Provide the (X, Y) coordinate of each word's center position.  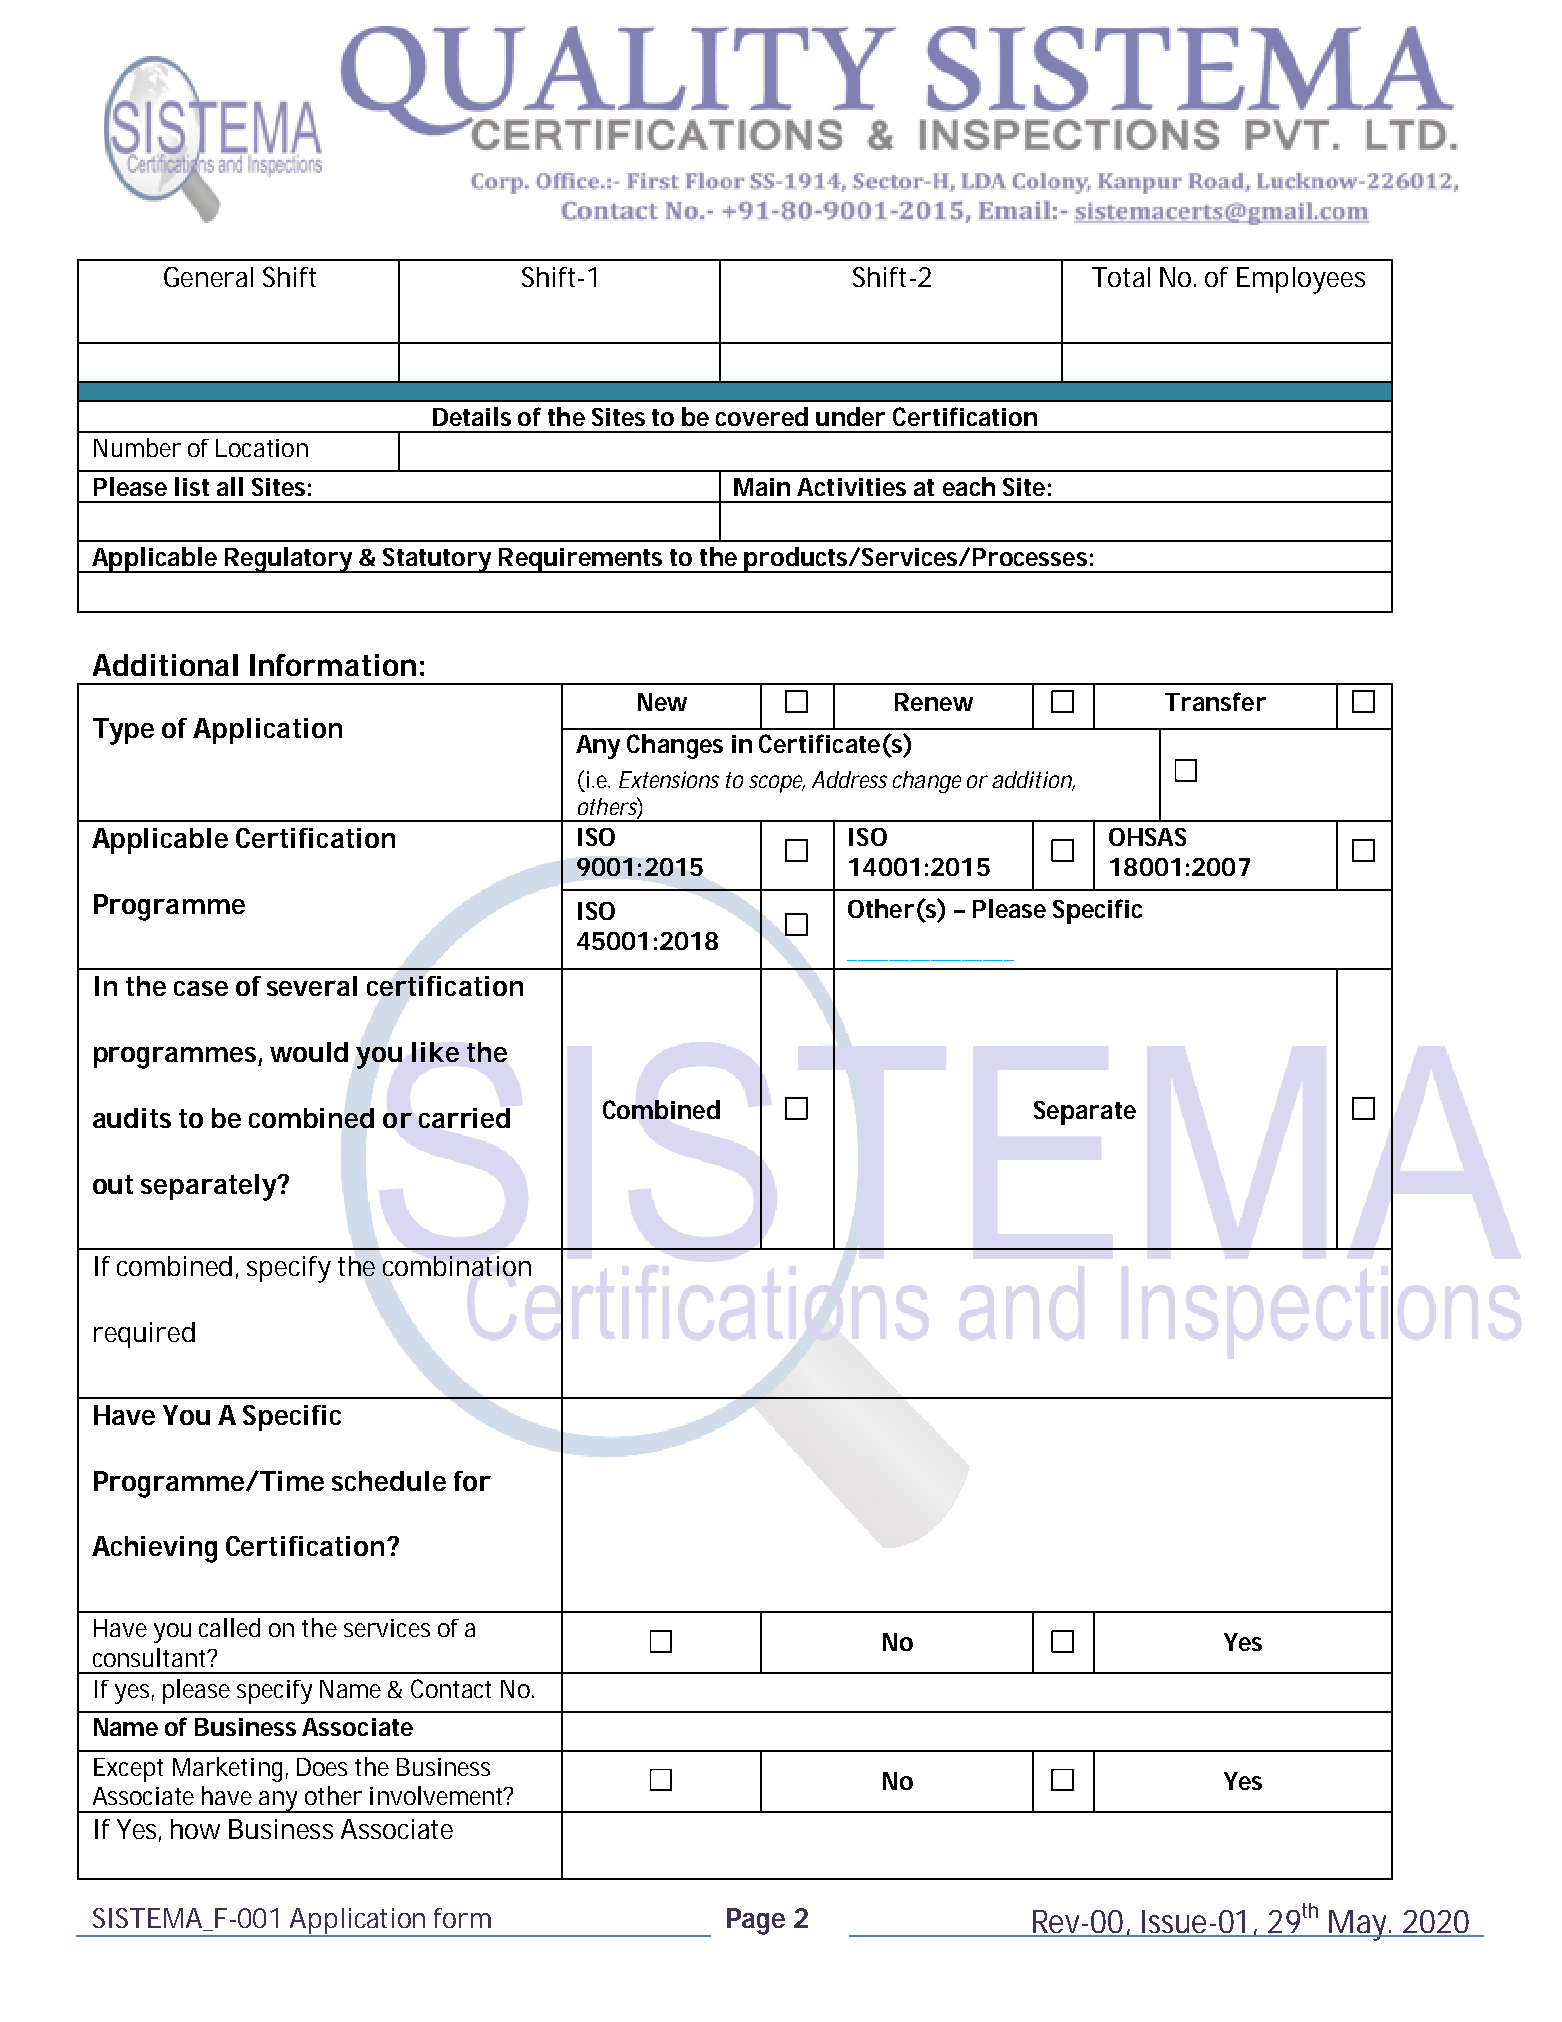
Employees (1301, 280)
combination (457, 1266)
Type (123, 731)
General (208, 277)
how (195, 1829)
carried (464, 1118)
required (144, 1335)
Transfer (1215, 701)
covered (762, 416)
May (1359, 1925)
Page (756, 1921)
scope (777, 784)
